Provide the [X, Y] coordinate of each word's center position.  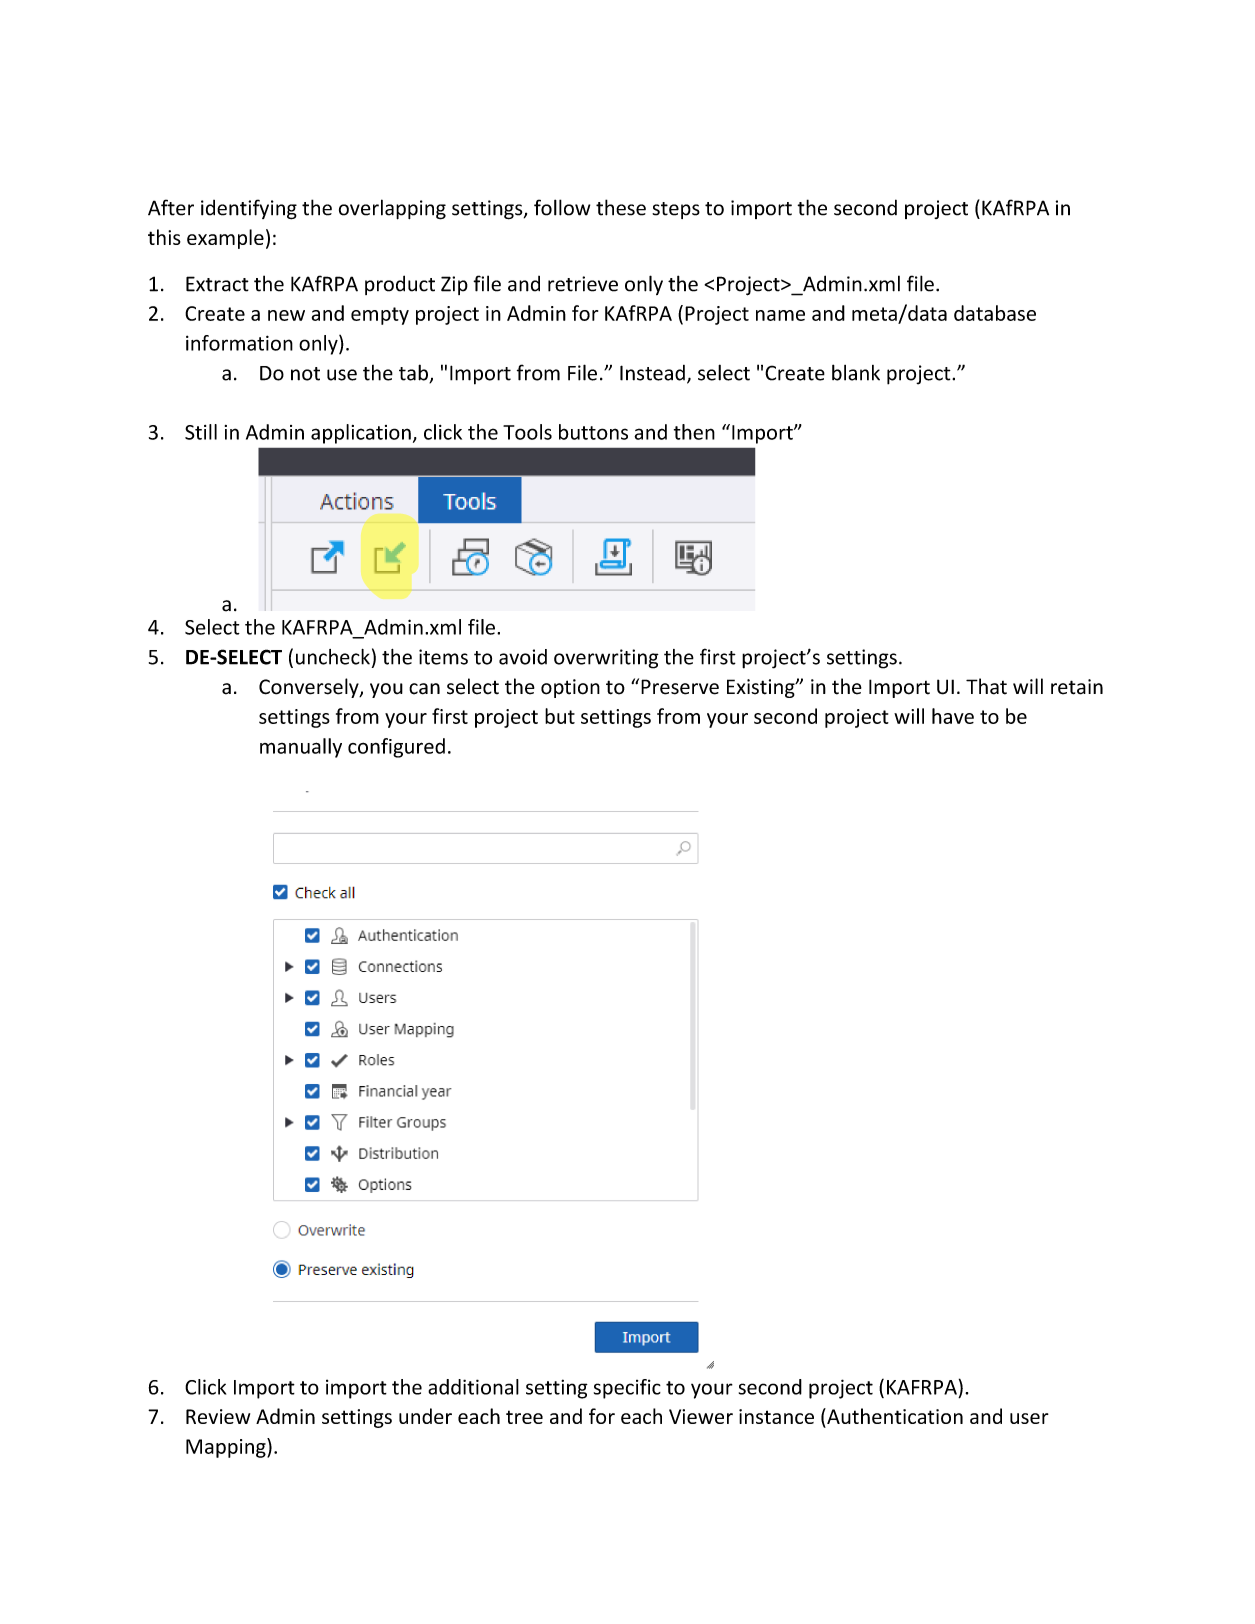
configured [396, 748]
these [621, 207]
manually [301, 748]
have [953, 716]
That [986, 686]
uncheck [333, 657]
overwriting [606, 659]
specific [627, 1389]
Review [218, 1416]
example [225, 239]
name [780, 315]
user [1029, 1418]
